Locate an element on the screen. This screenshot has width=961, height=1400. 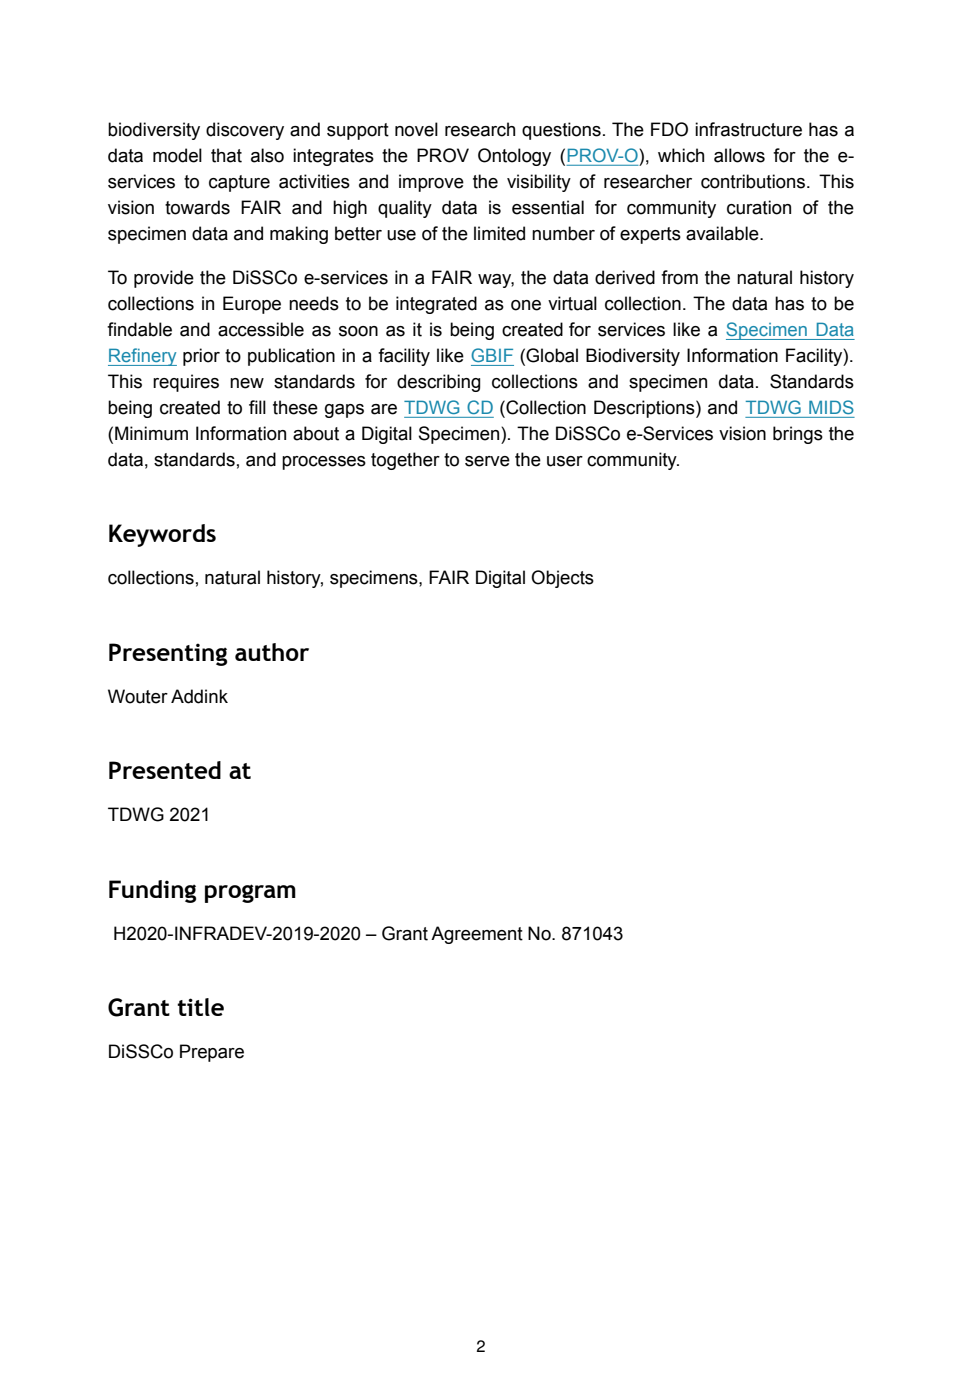
Ontology is located at coordinates (514, 157).
